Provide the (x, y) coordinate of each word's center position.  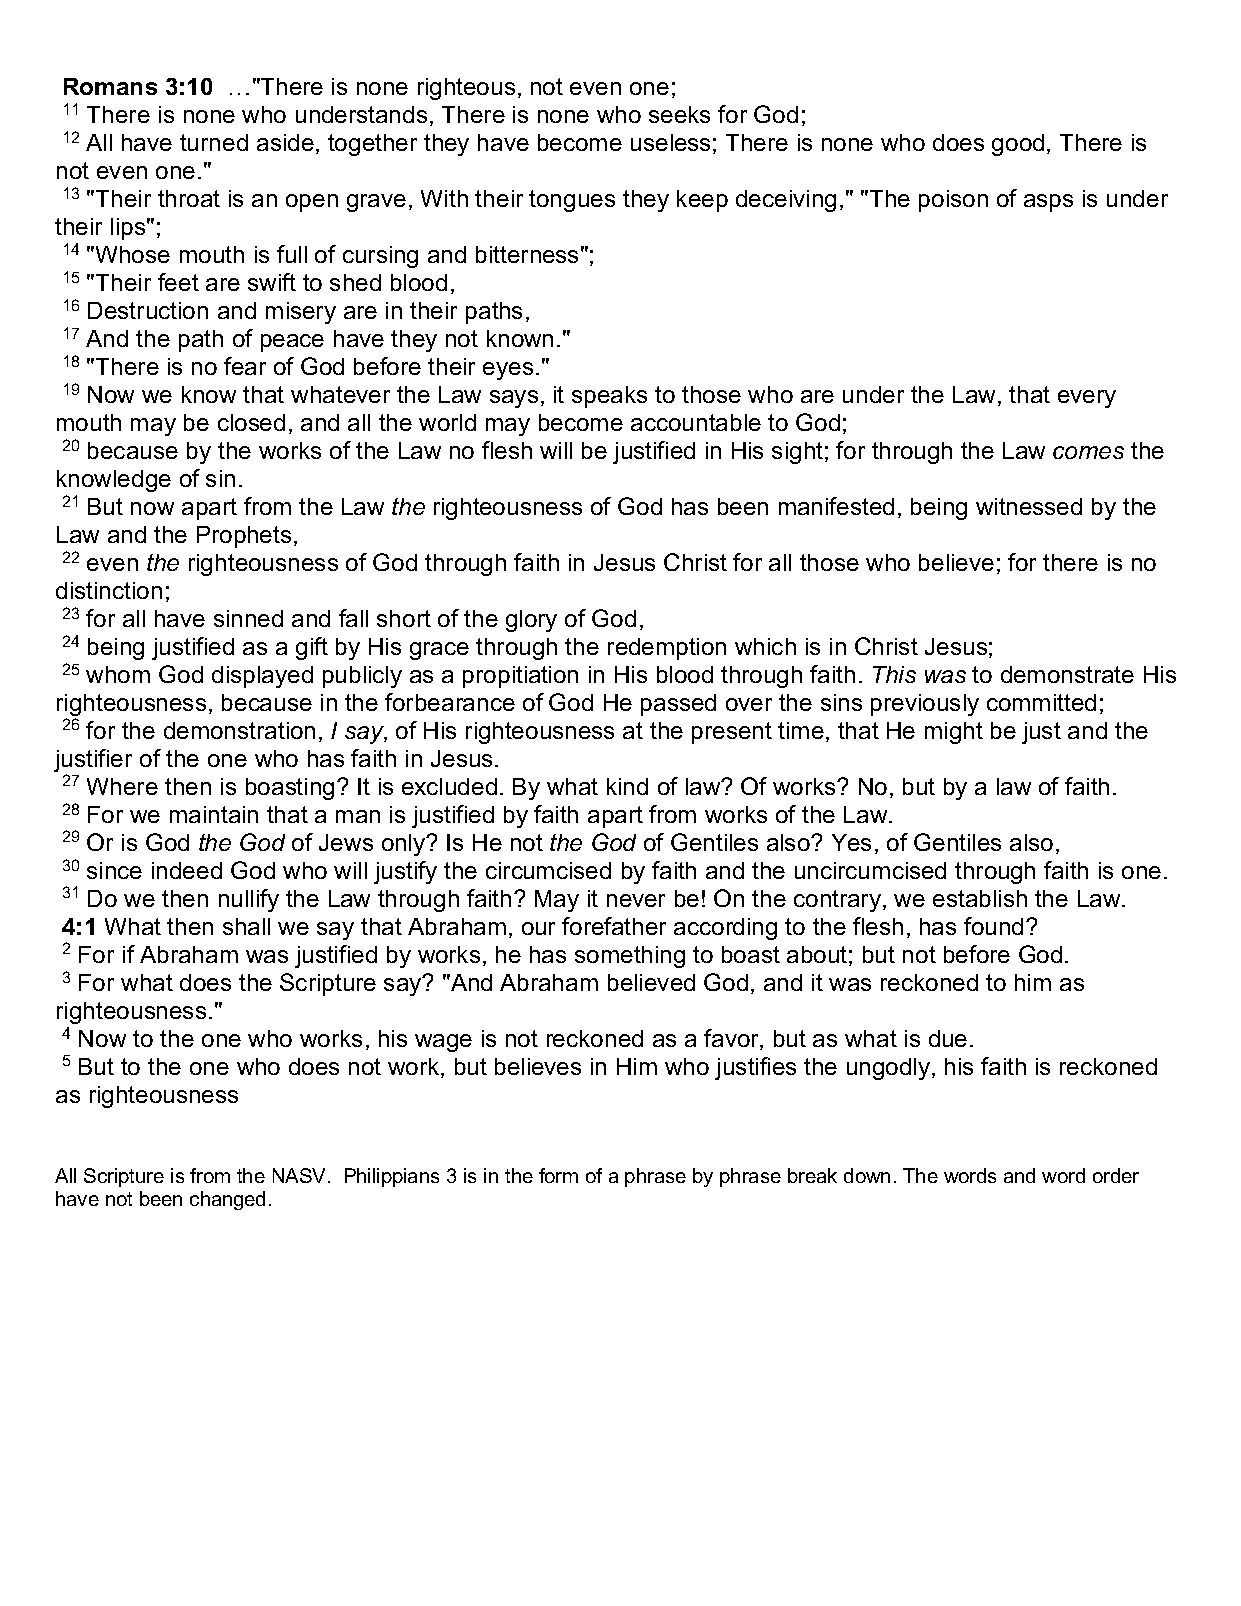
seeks (679, 114)
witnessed (1029, 506)
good (1018, 145)
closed (251, 422)
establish (980, 898)
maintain (214, 814)
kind (627, 786)
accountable (696, 422)
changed (227, 1200)
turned (214, 142)
